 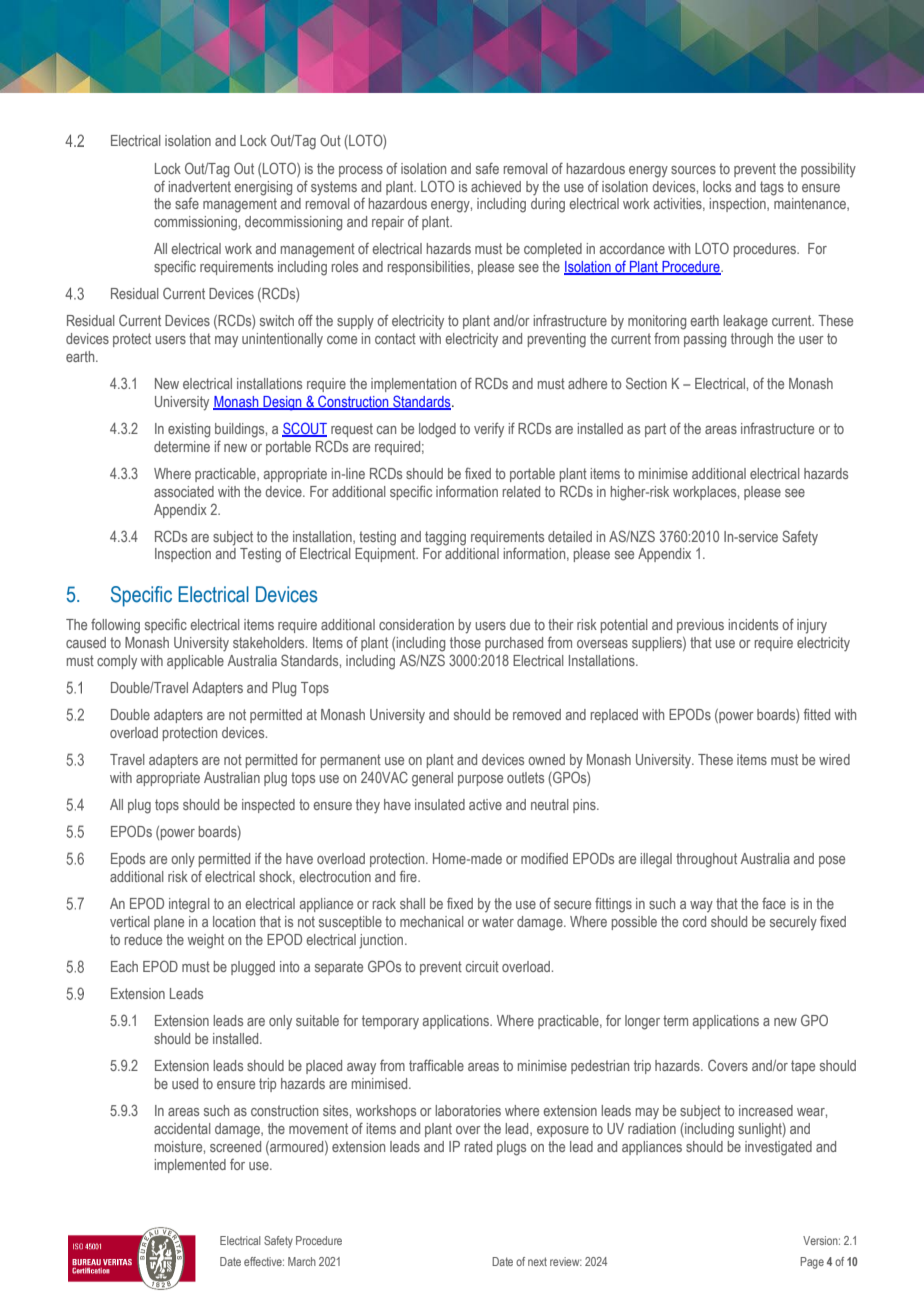 What do you see at coordinates (190, 1166) in the page?
I see `implemented` at bounding box center [190, 1166].
